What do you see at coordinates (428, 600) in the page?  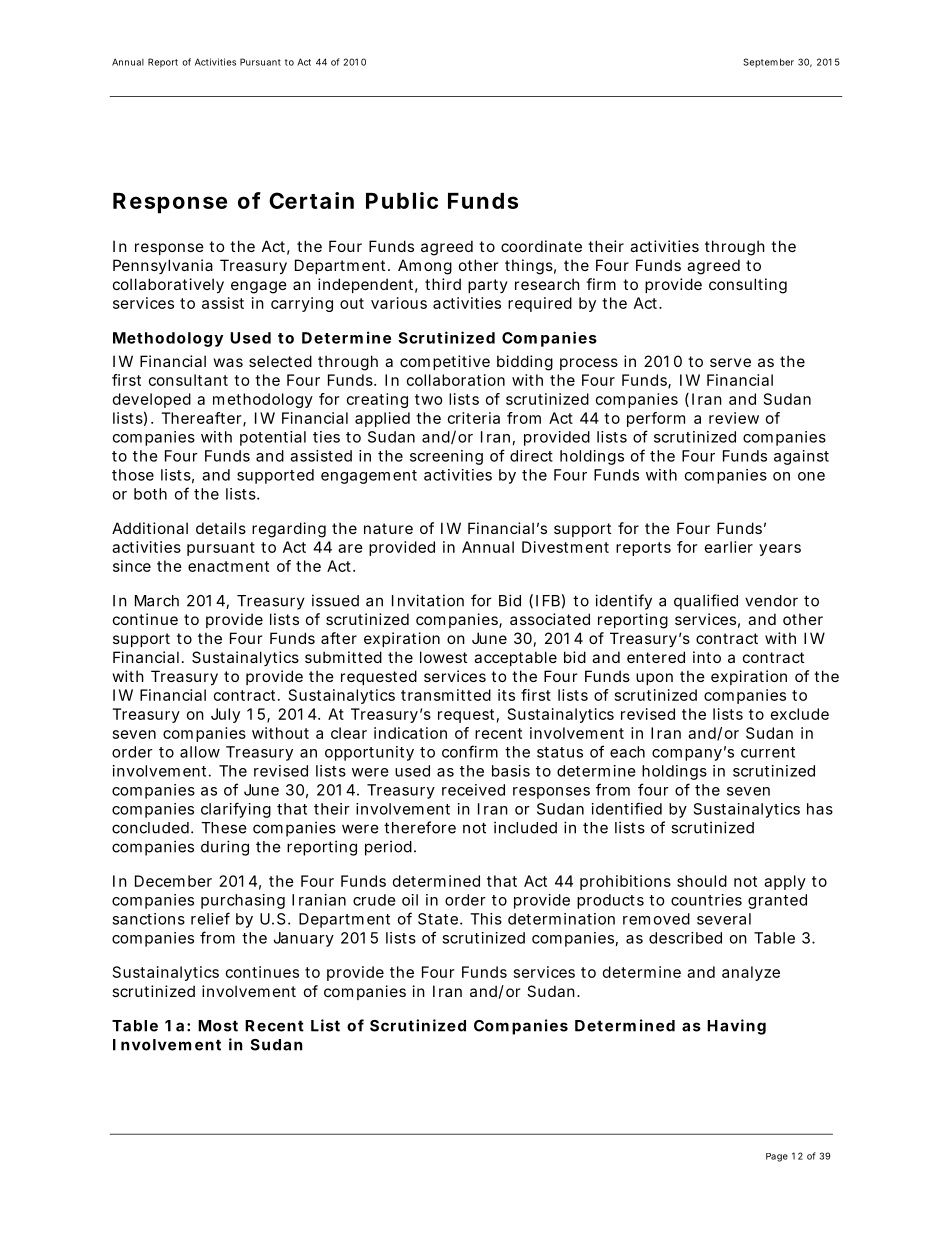 I see `Invitation` at bounding box center [428, 600].
